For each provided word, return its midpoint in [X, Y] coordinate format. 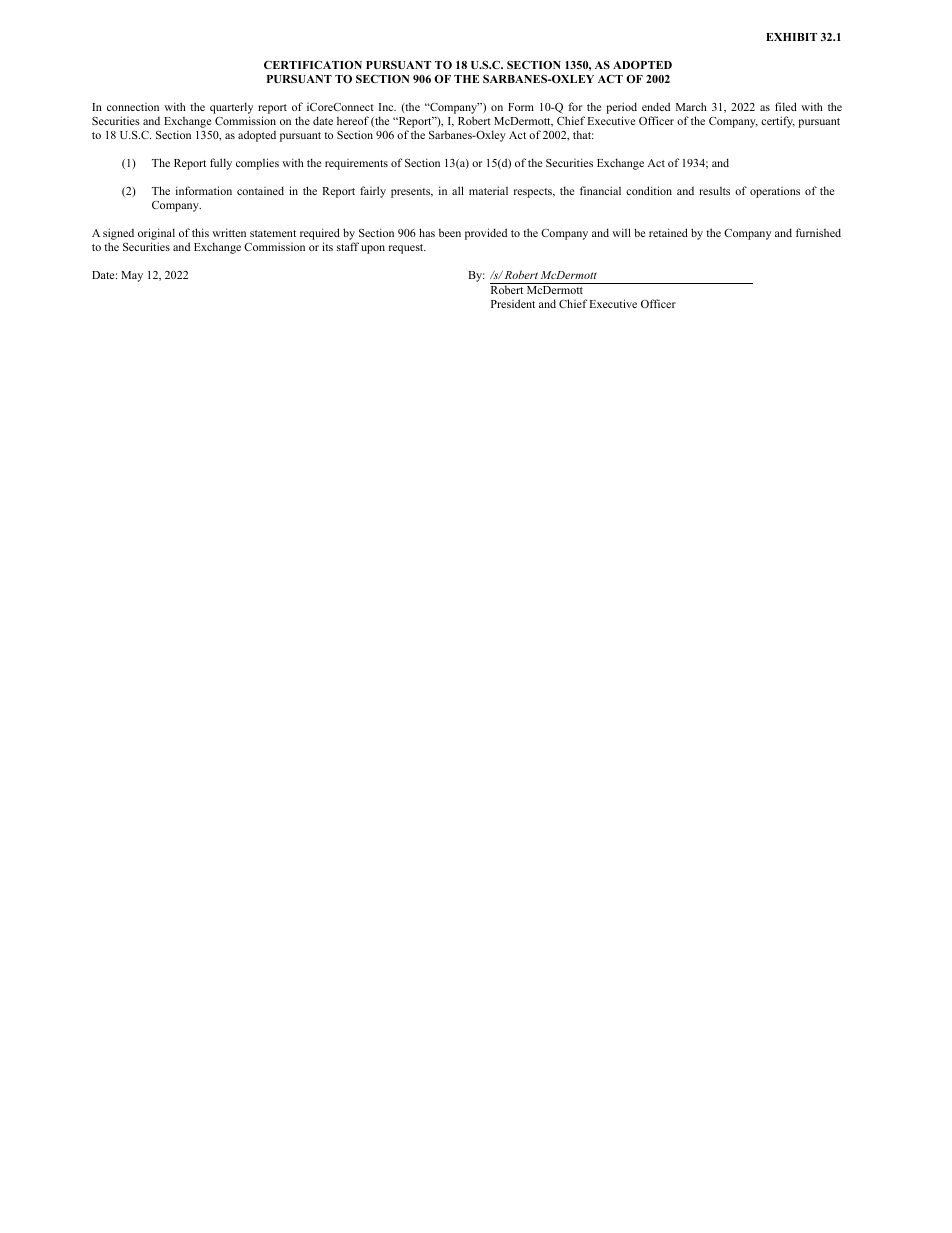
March [691, 106]
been [450, 233]
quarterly [231, 109]
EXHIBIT [791, 37]
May [132, 276]
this [200, 232]
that [583, 134]
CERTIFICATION [313, 65]
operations [775, 192]
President [513, 303]
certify [778, 122]
